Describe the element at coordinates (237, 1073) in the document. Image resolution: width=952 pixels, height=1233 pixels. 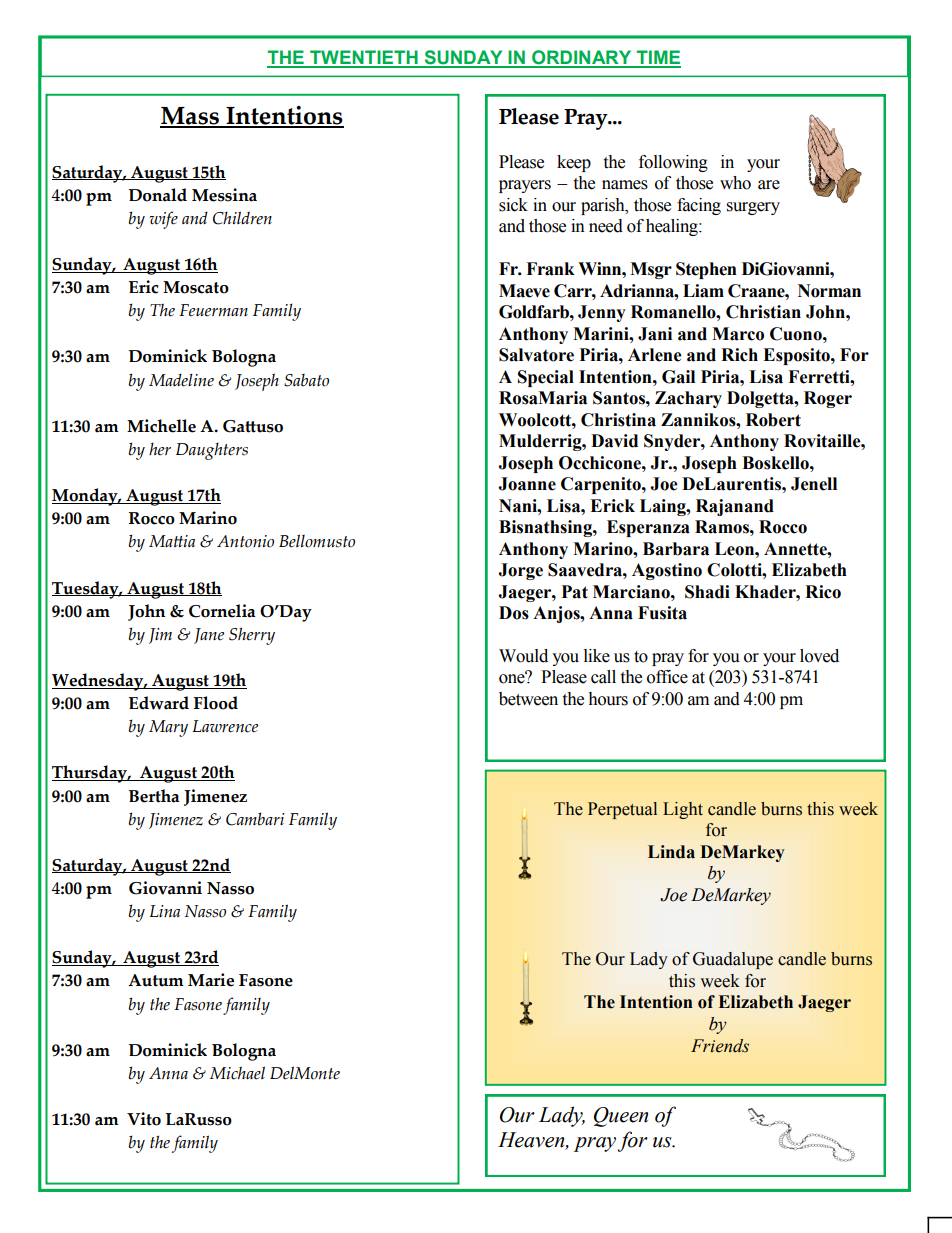
I see `Michael` at that location.
